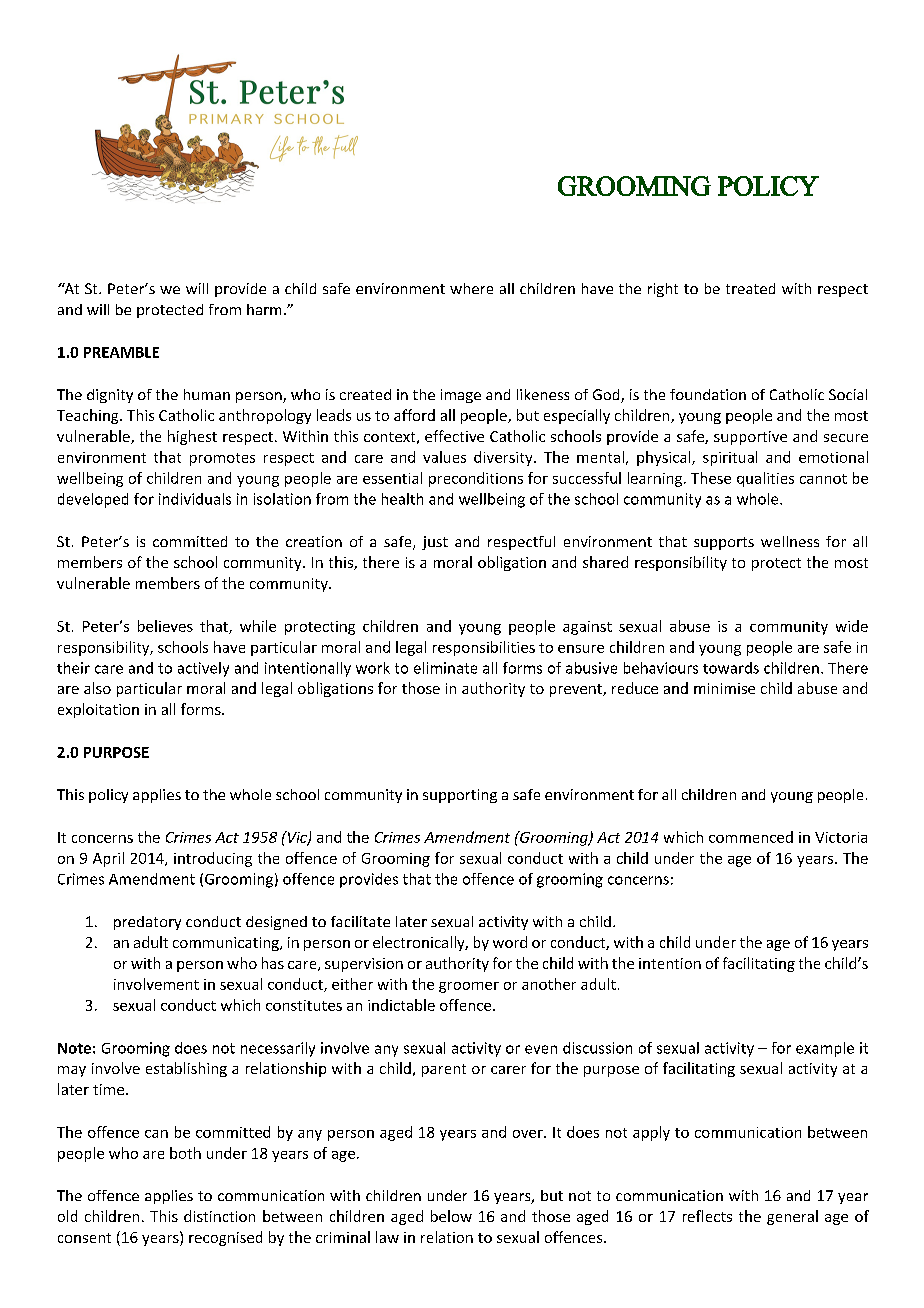 This screenshot has width=924, height=1308. I want to click on treated, so click(750, 288).
